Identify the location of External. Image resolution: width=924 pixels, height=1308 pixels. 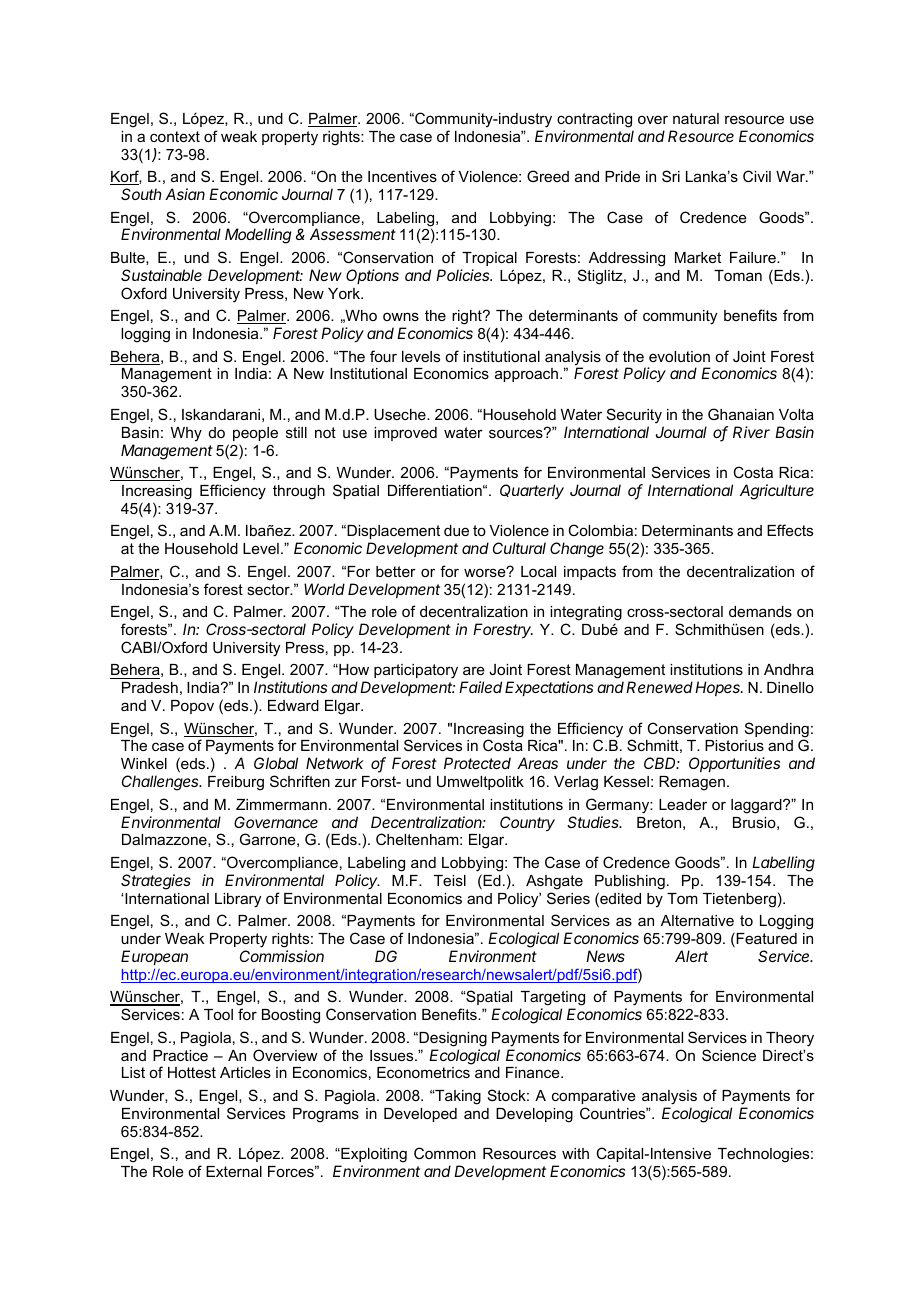
(234, 1171).
